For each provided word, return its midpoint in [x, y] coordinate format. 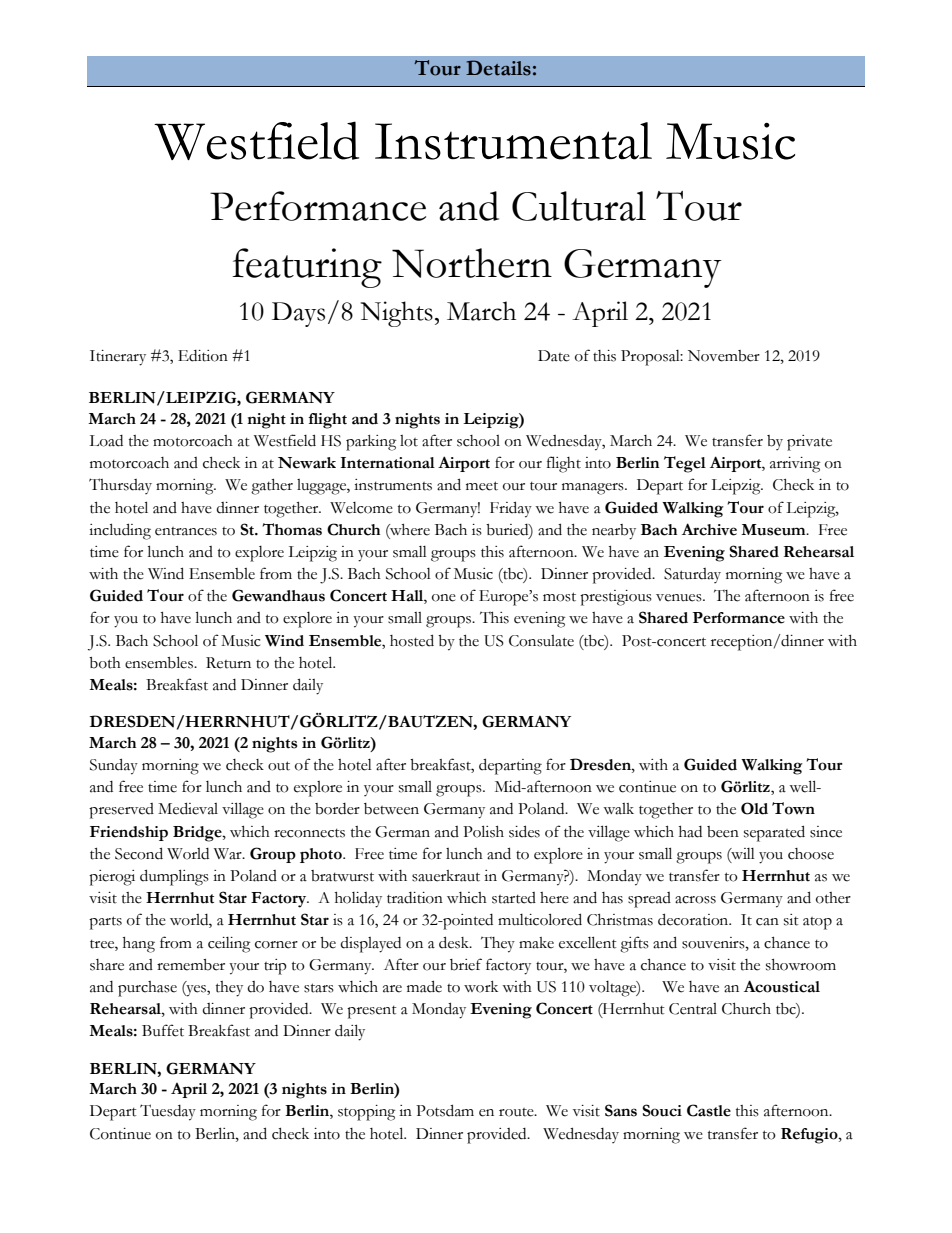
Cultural [579, 206]
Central [693, 1009]
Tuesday [168, 1112]
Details [498, 68]
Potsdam [445, 1110]
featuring [307, 268]
